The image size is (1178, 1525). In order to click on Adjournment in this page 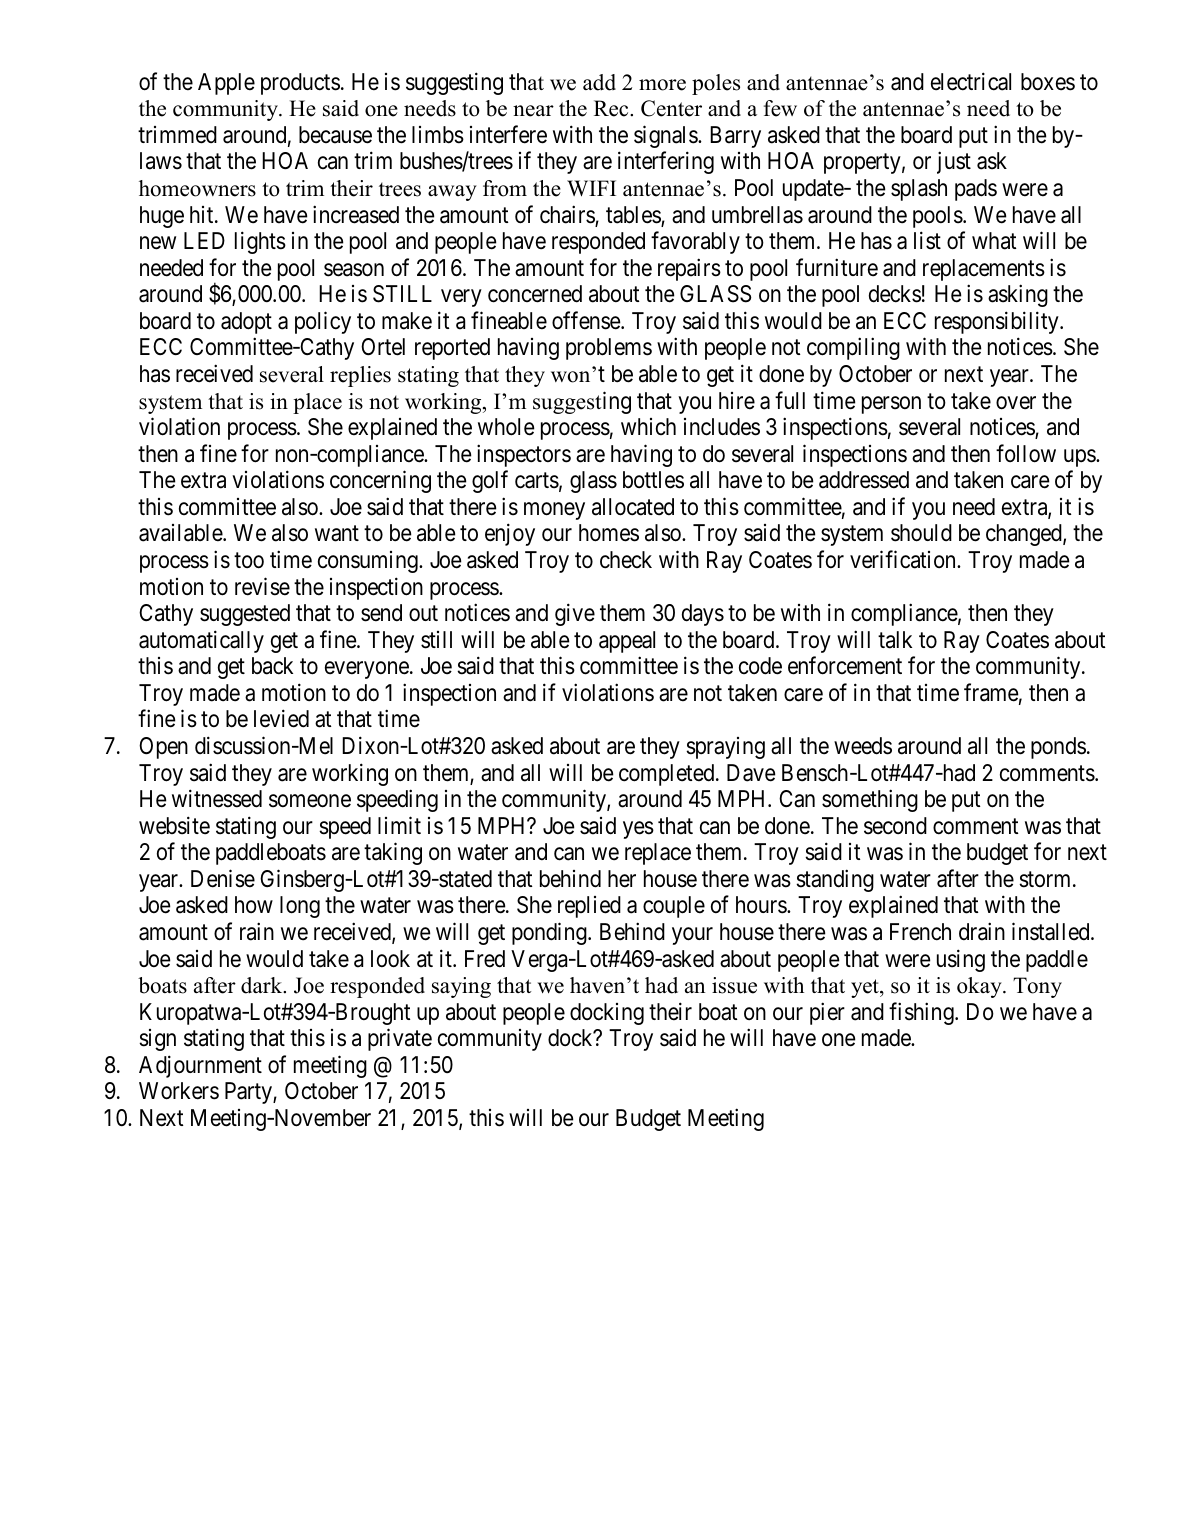, I will do `click(200, 1066)`.
